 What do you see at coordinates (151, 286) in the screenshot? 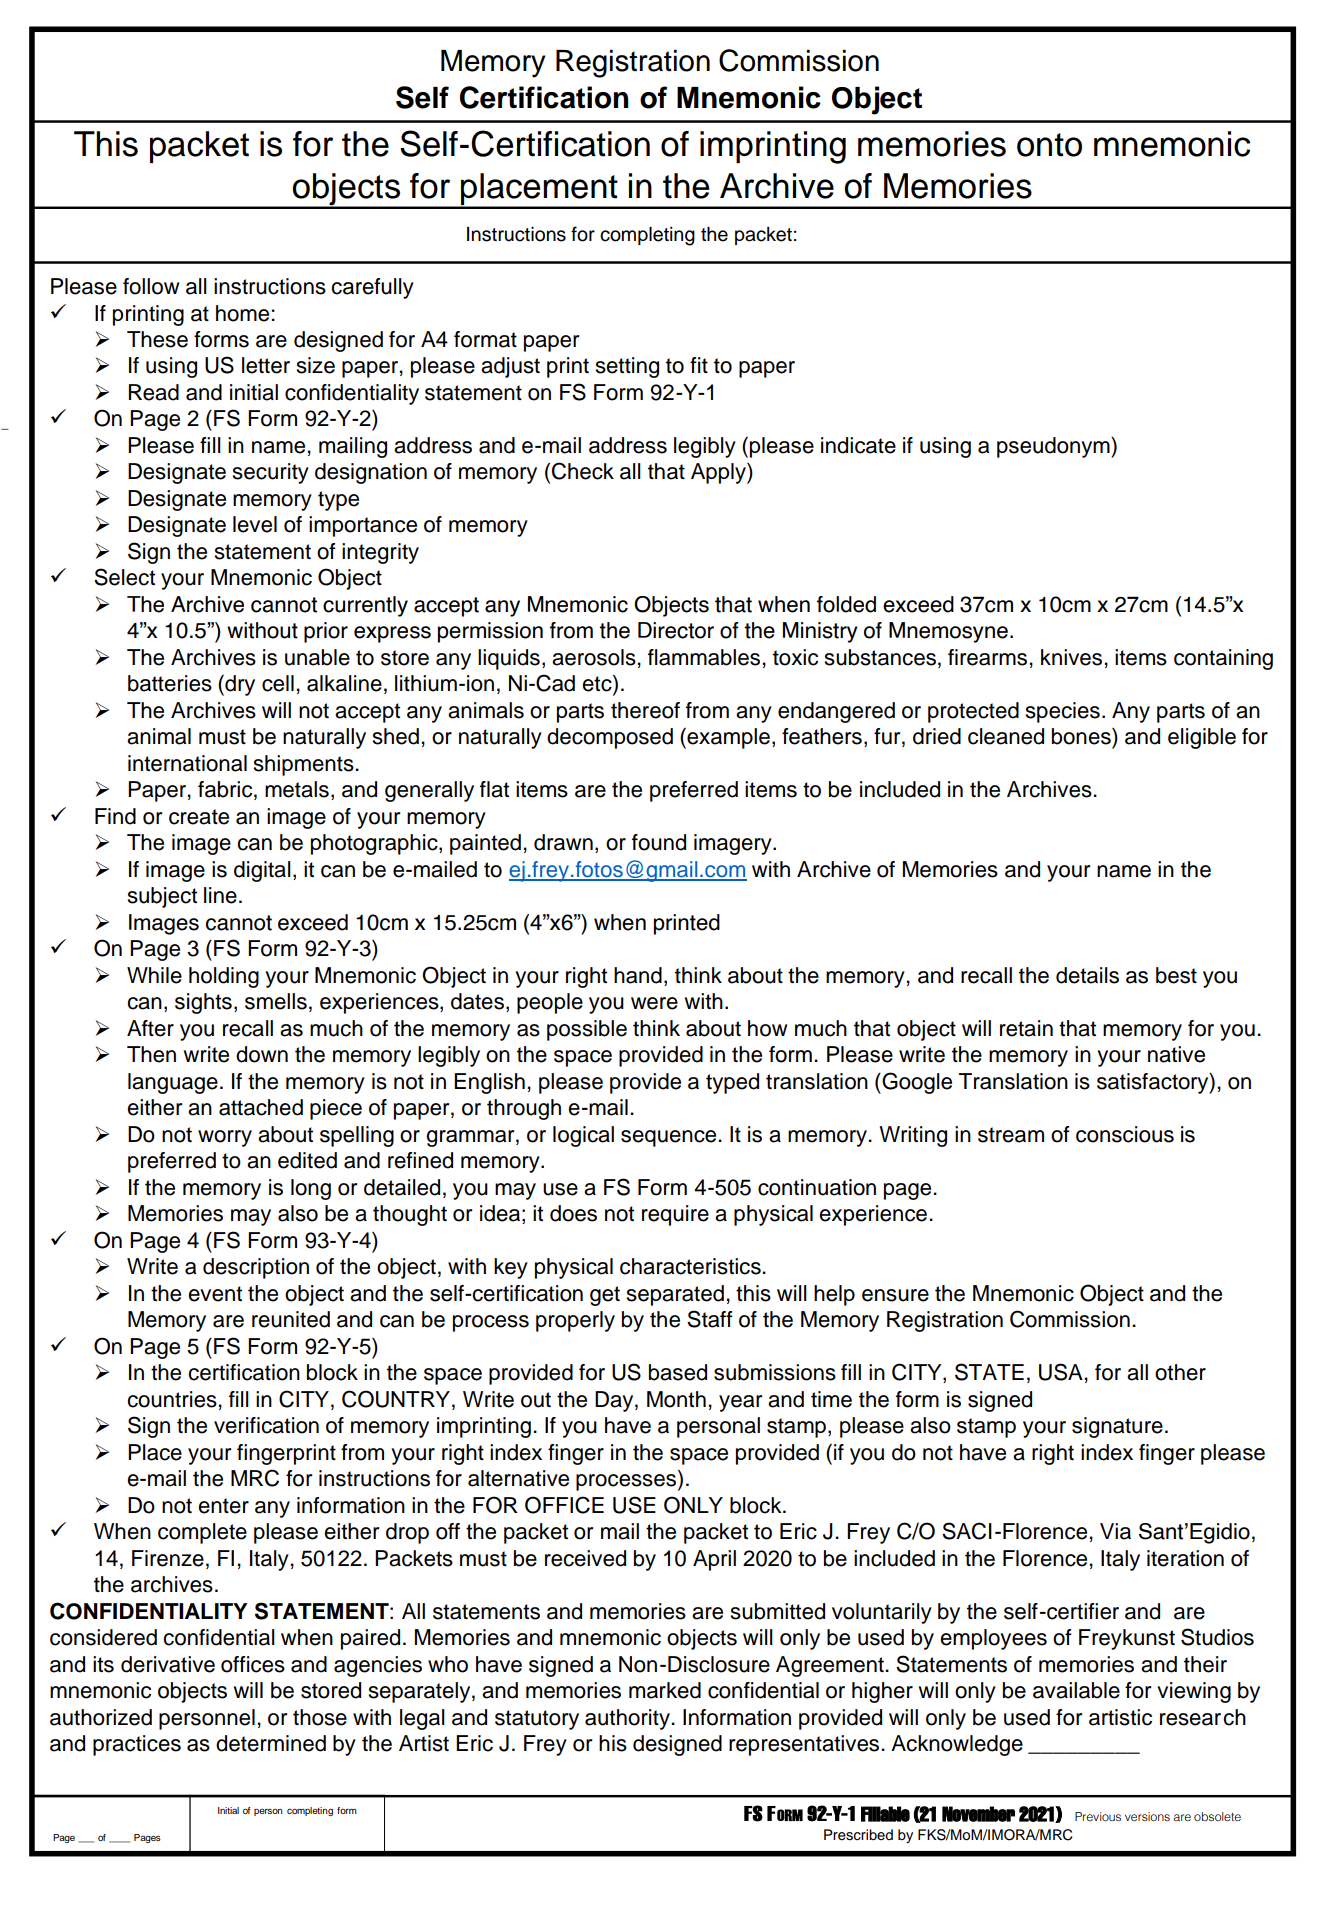
I see `follow` at bounding box center [151, 286].
